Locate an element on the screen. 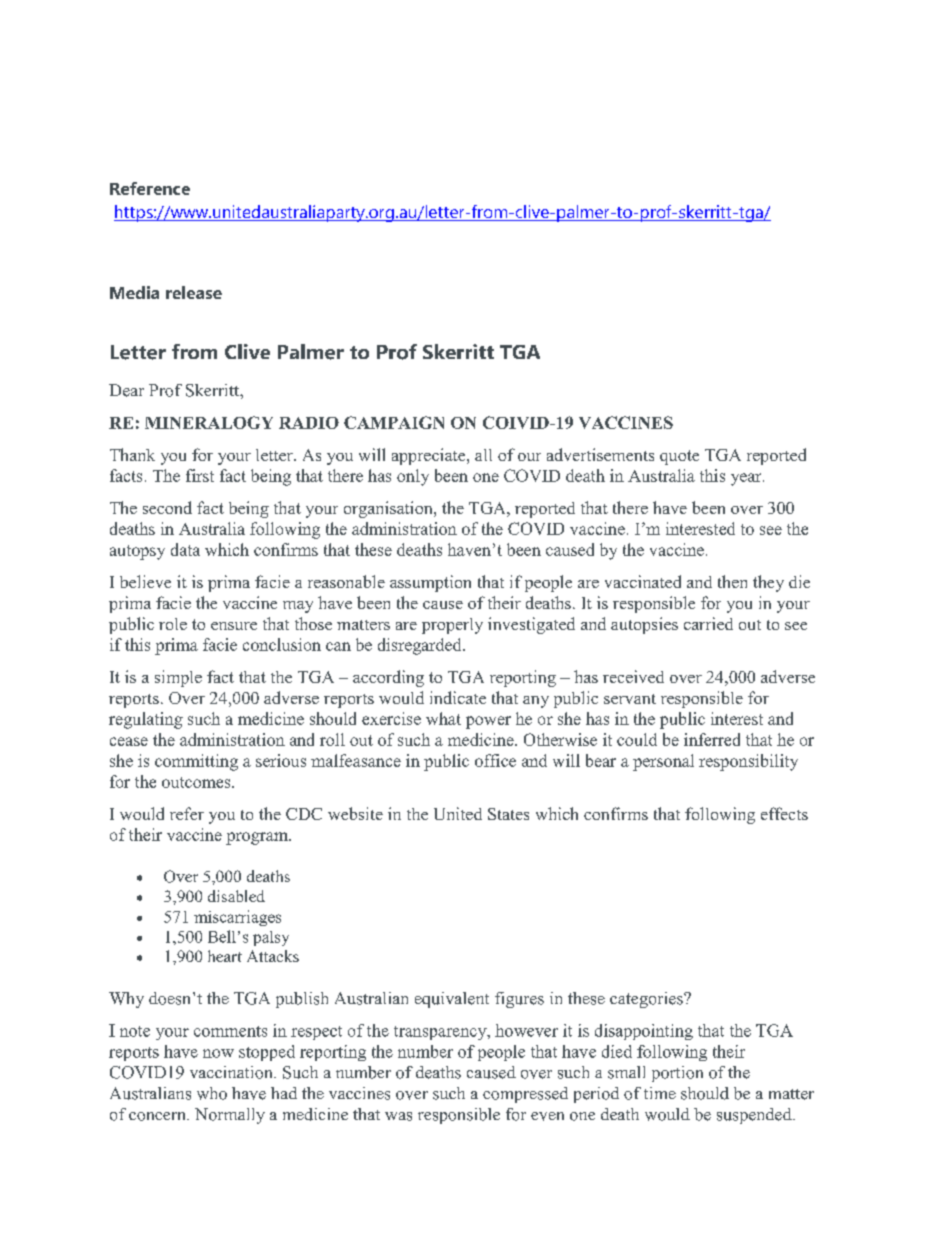  quote is located at coordinates (679, 457).
